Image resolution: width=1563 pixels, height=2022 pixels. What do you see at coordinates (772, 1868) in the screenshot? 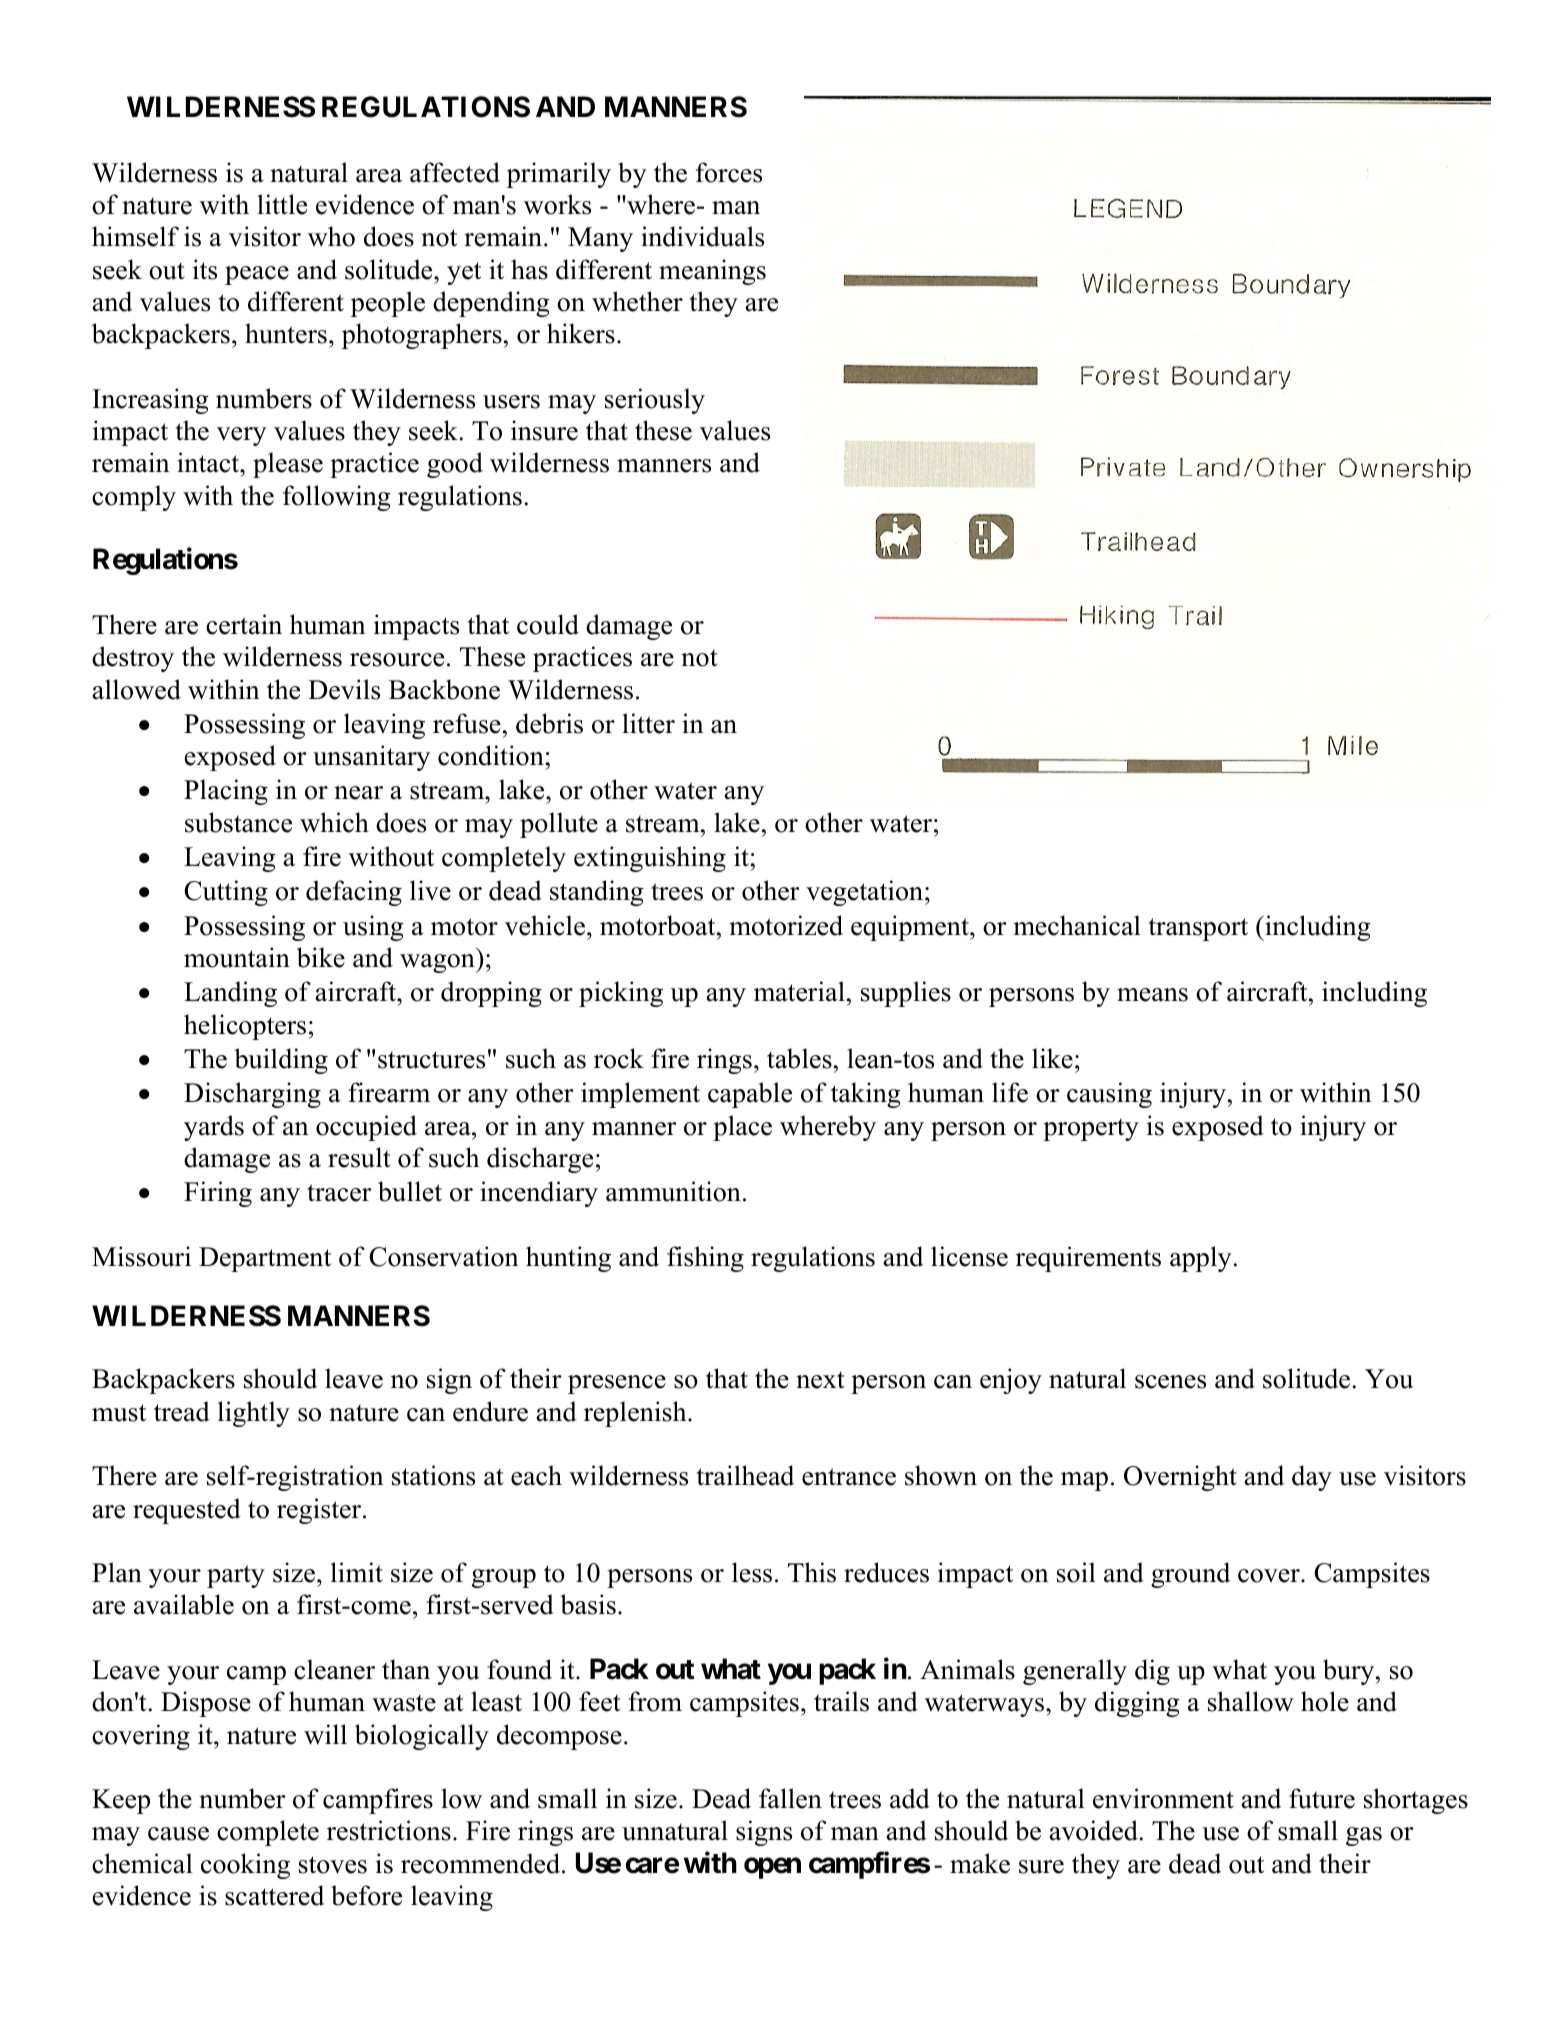
I see `open` at bounding box center [772, 1868].
